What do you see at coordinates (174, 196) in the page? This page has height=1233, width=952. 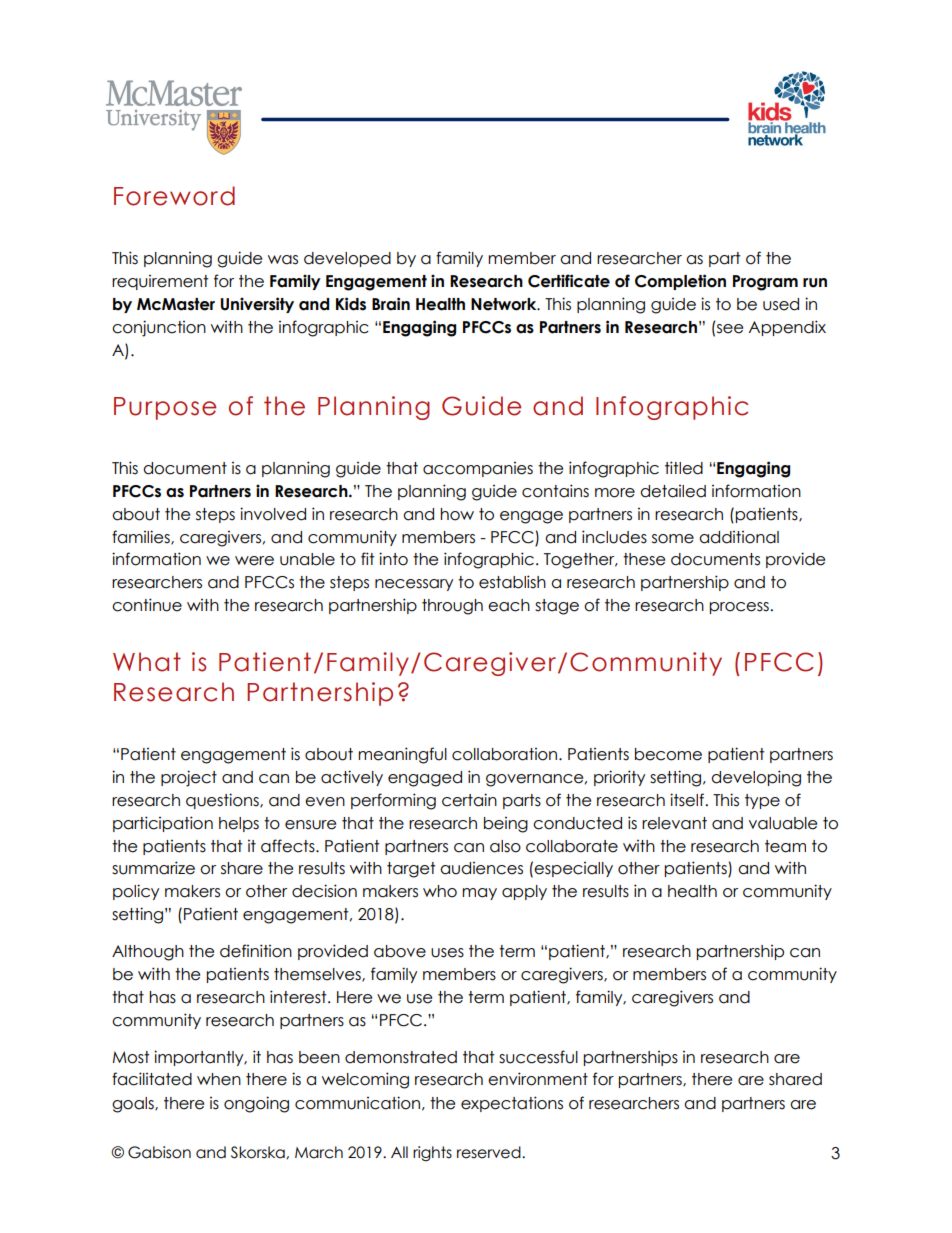 I see `Foreword` at bounding box center [174, 196].
